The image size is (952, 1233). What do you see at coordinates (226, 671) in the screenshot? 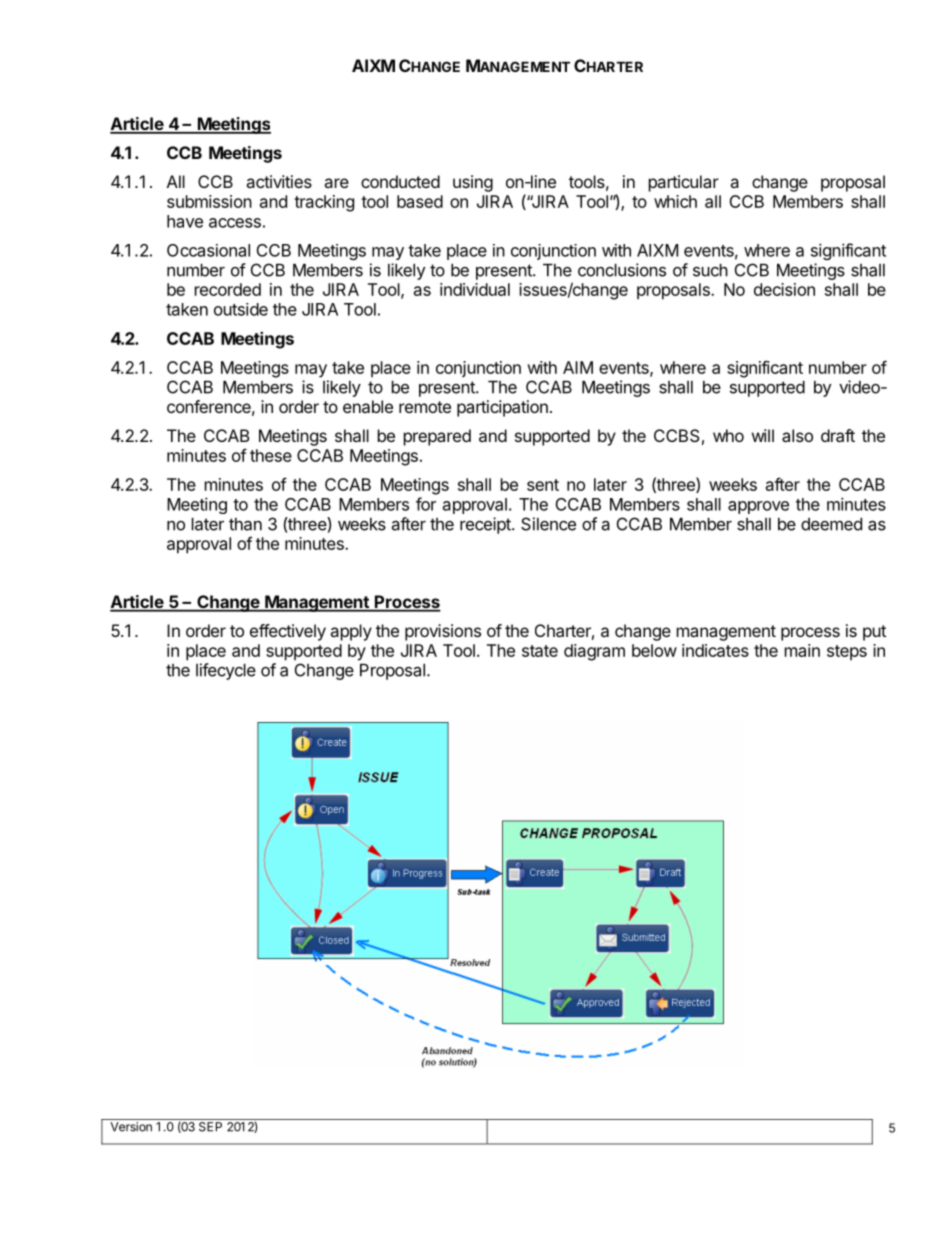
I see `lifecycle` at bounding box center [226, 671].
